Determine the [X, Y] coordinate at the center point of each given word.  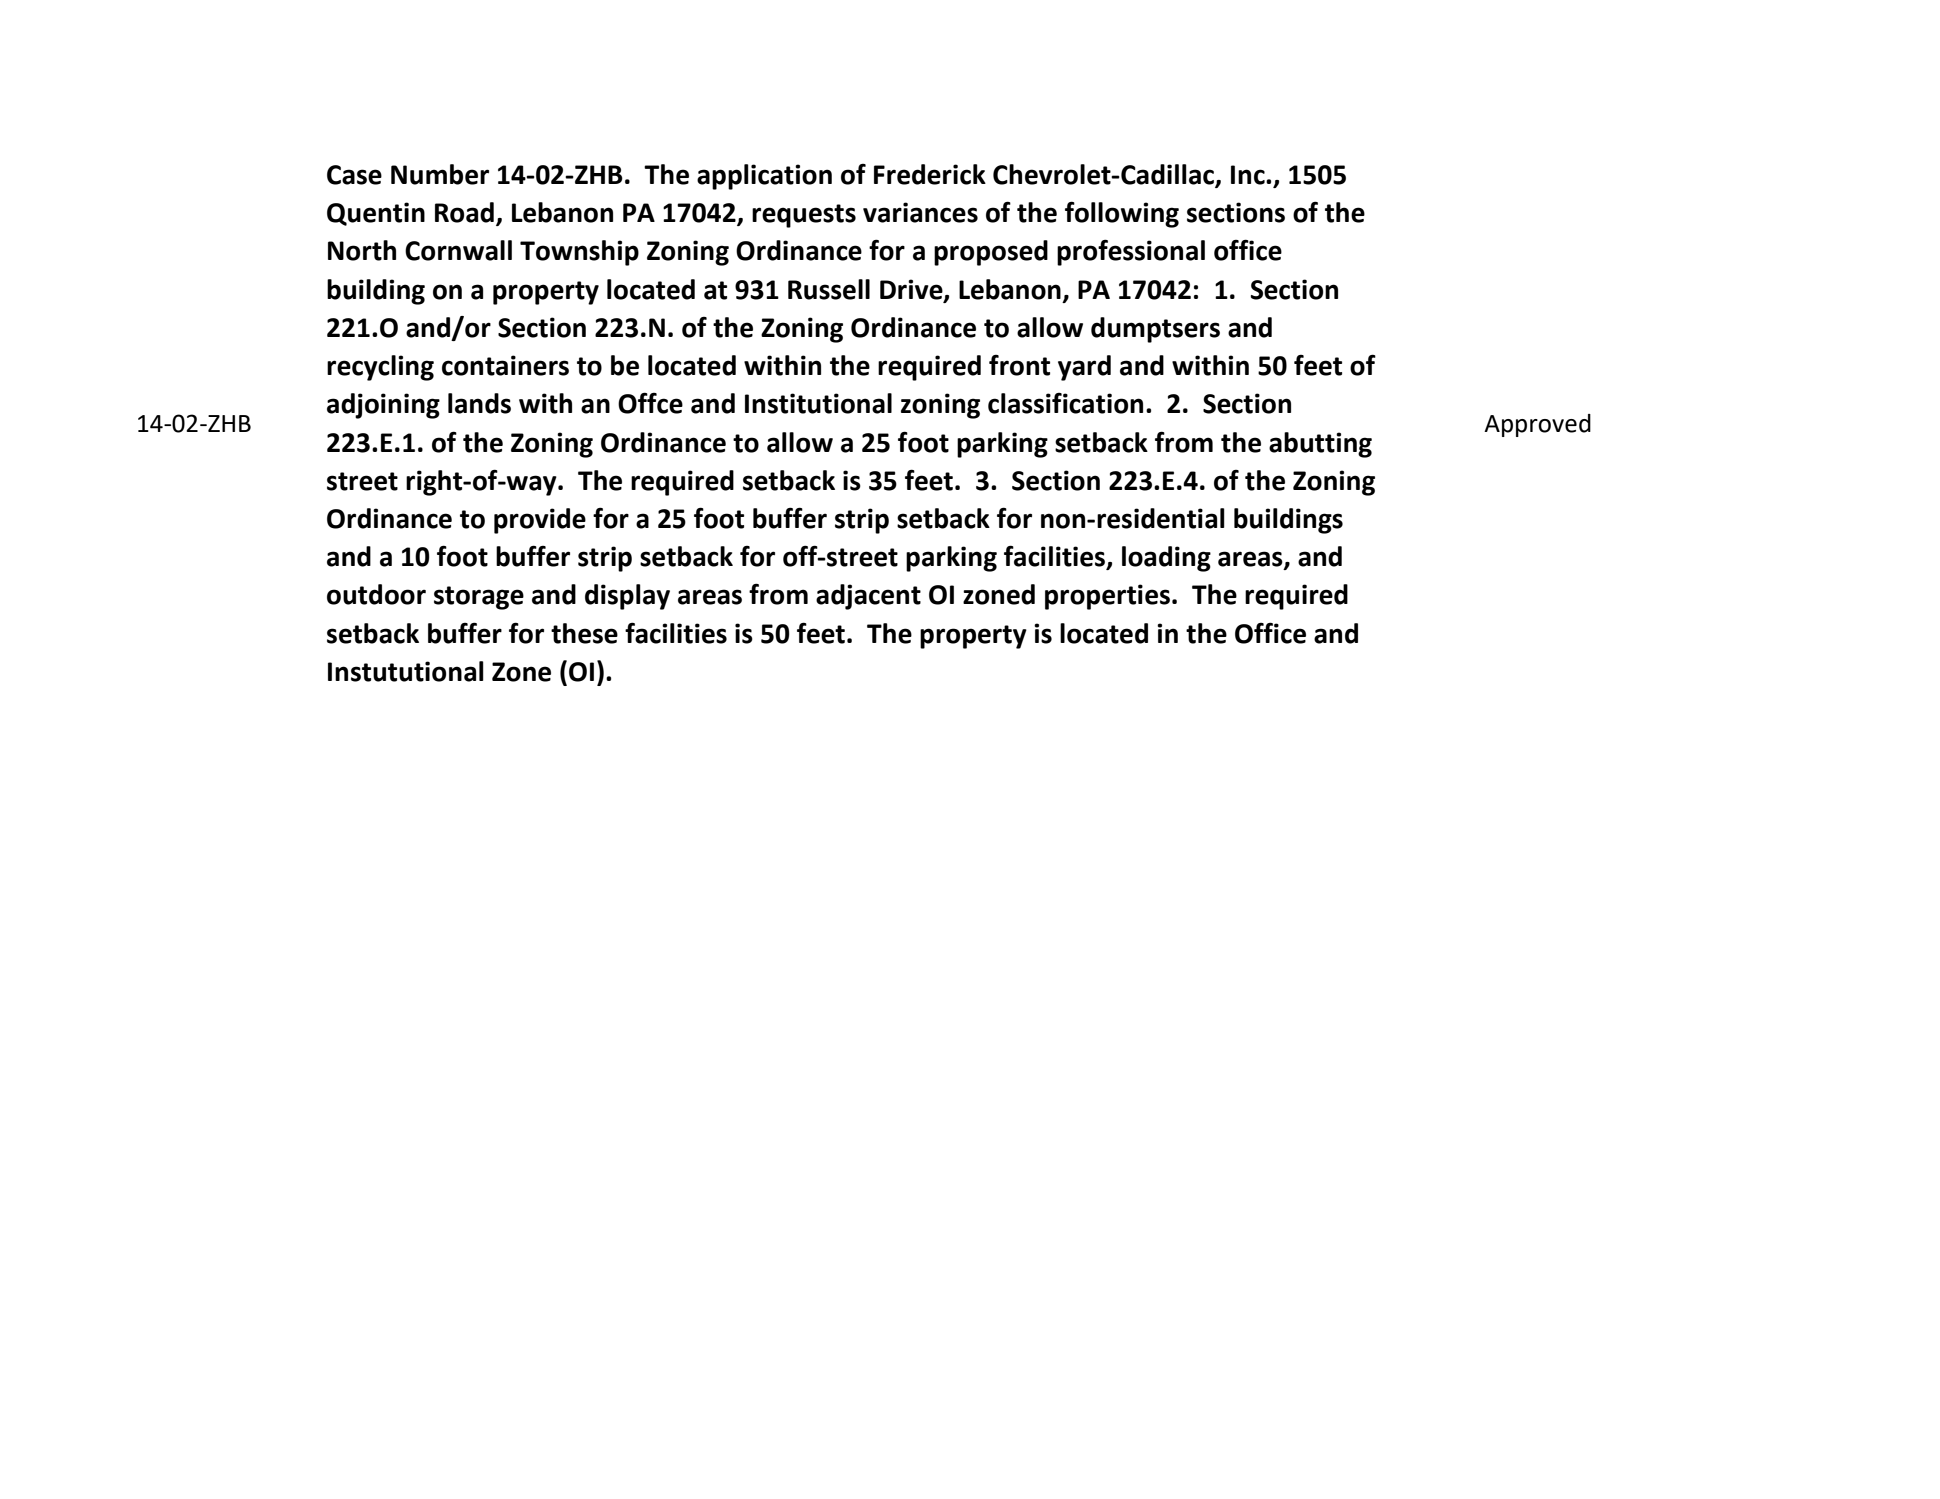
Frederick [930, 174]
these [584, 633]
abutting [1320, 445]
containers [505, 365]
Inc [1249, 175]
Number [440, 174]
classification [1065, 403]
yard [1084, 368]
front [1019, 365]
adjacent [868, 597]
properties [1107, 597]
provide [540, 521]
